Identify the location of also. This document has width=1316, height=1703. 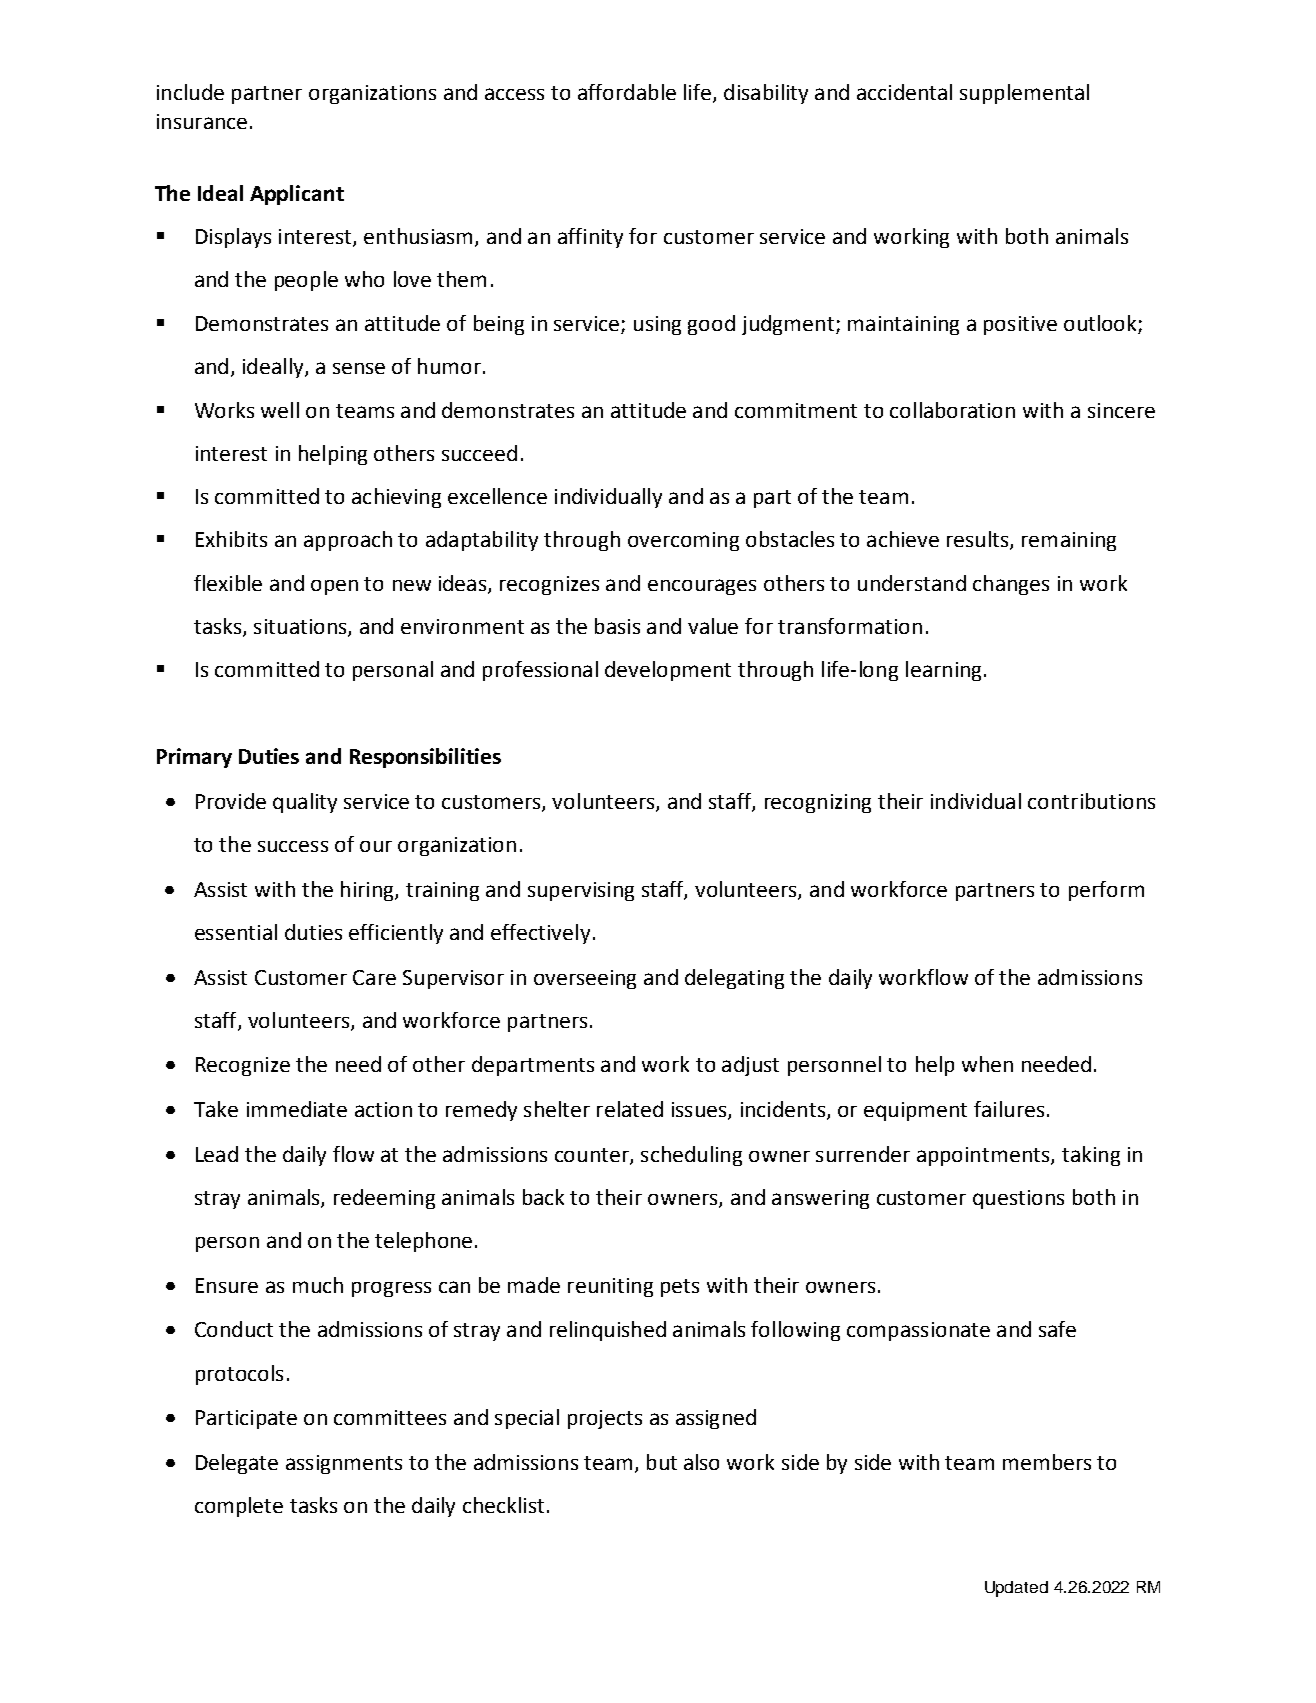
(701, 1462).
